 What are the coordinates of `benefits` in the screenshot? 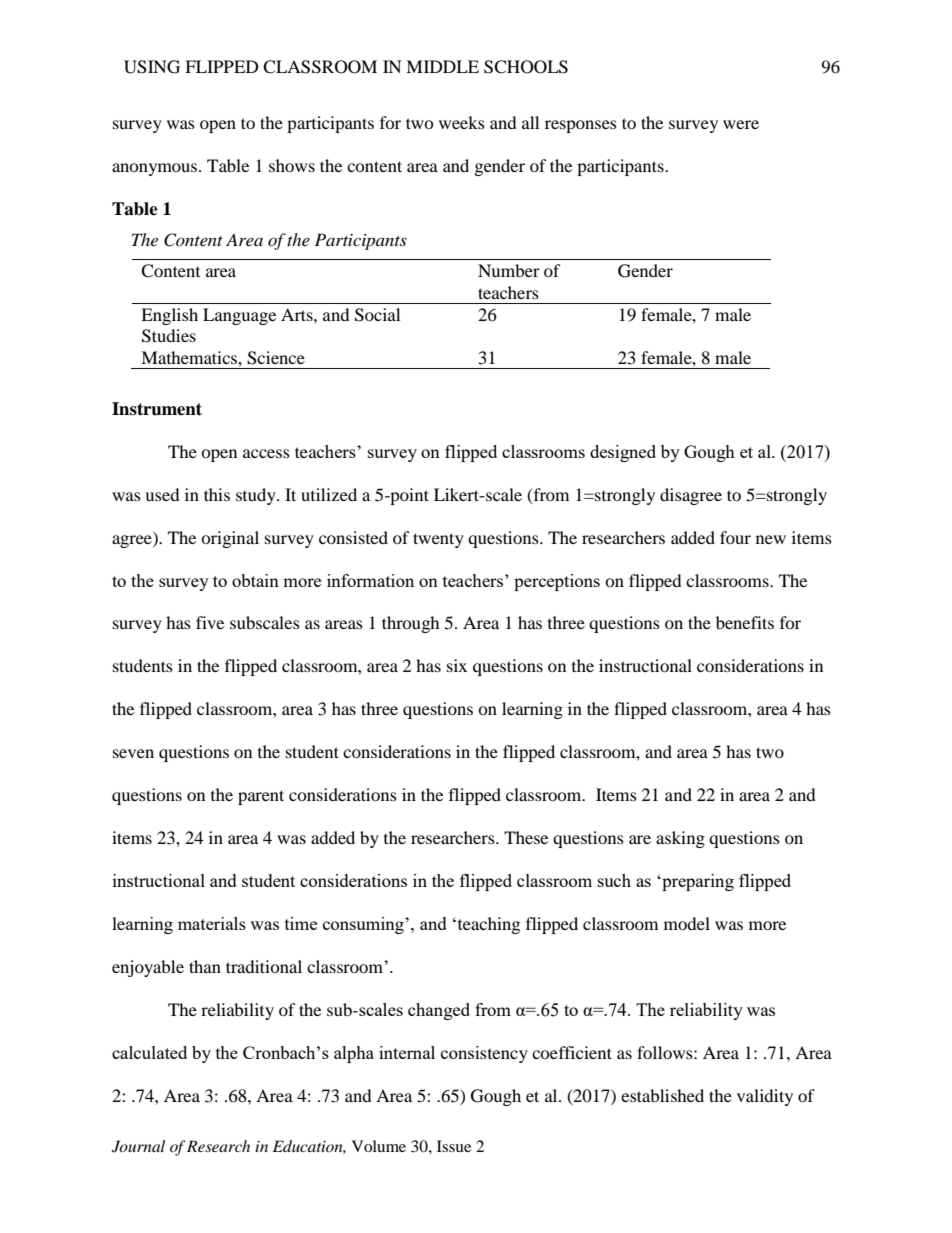 It's located at (745, 622).
